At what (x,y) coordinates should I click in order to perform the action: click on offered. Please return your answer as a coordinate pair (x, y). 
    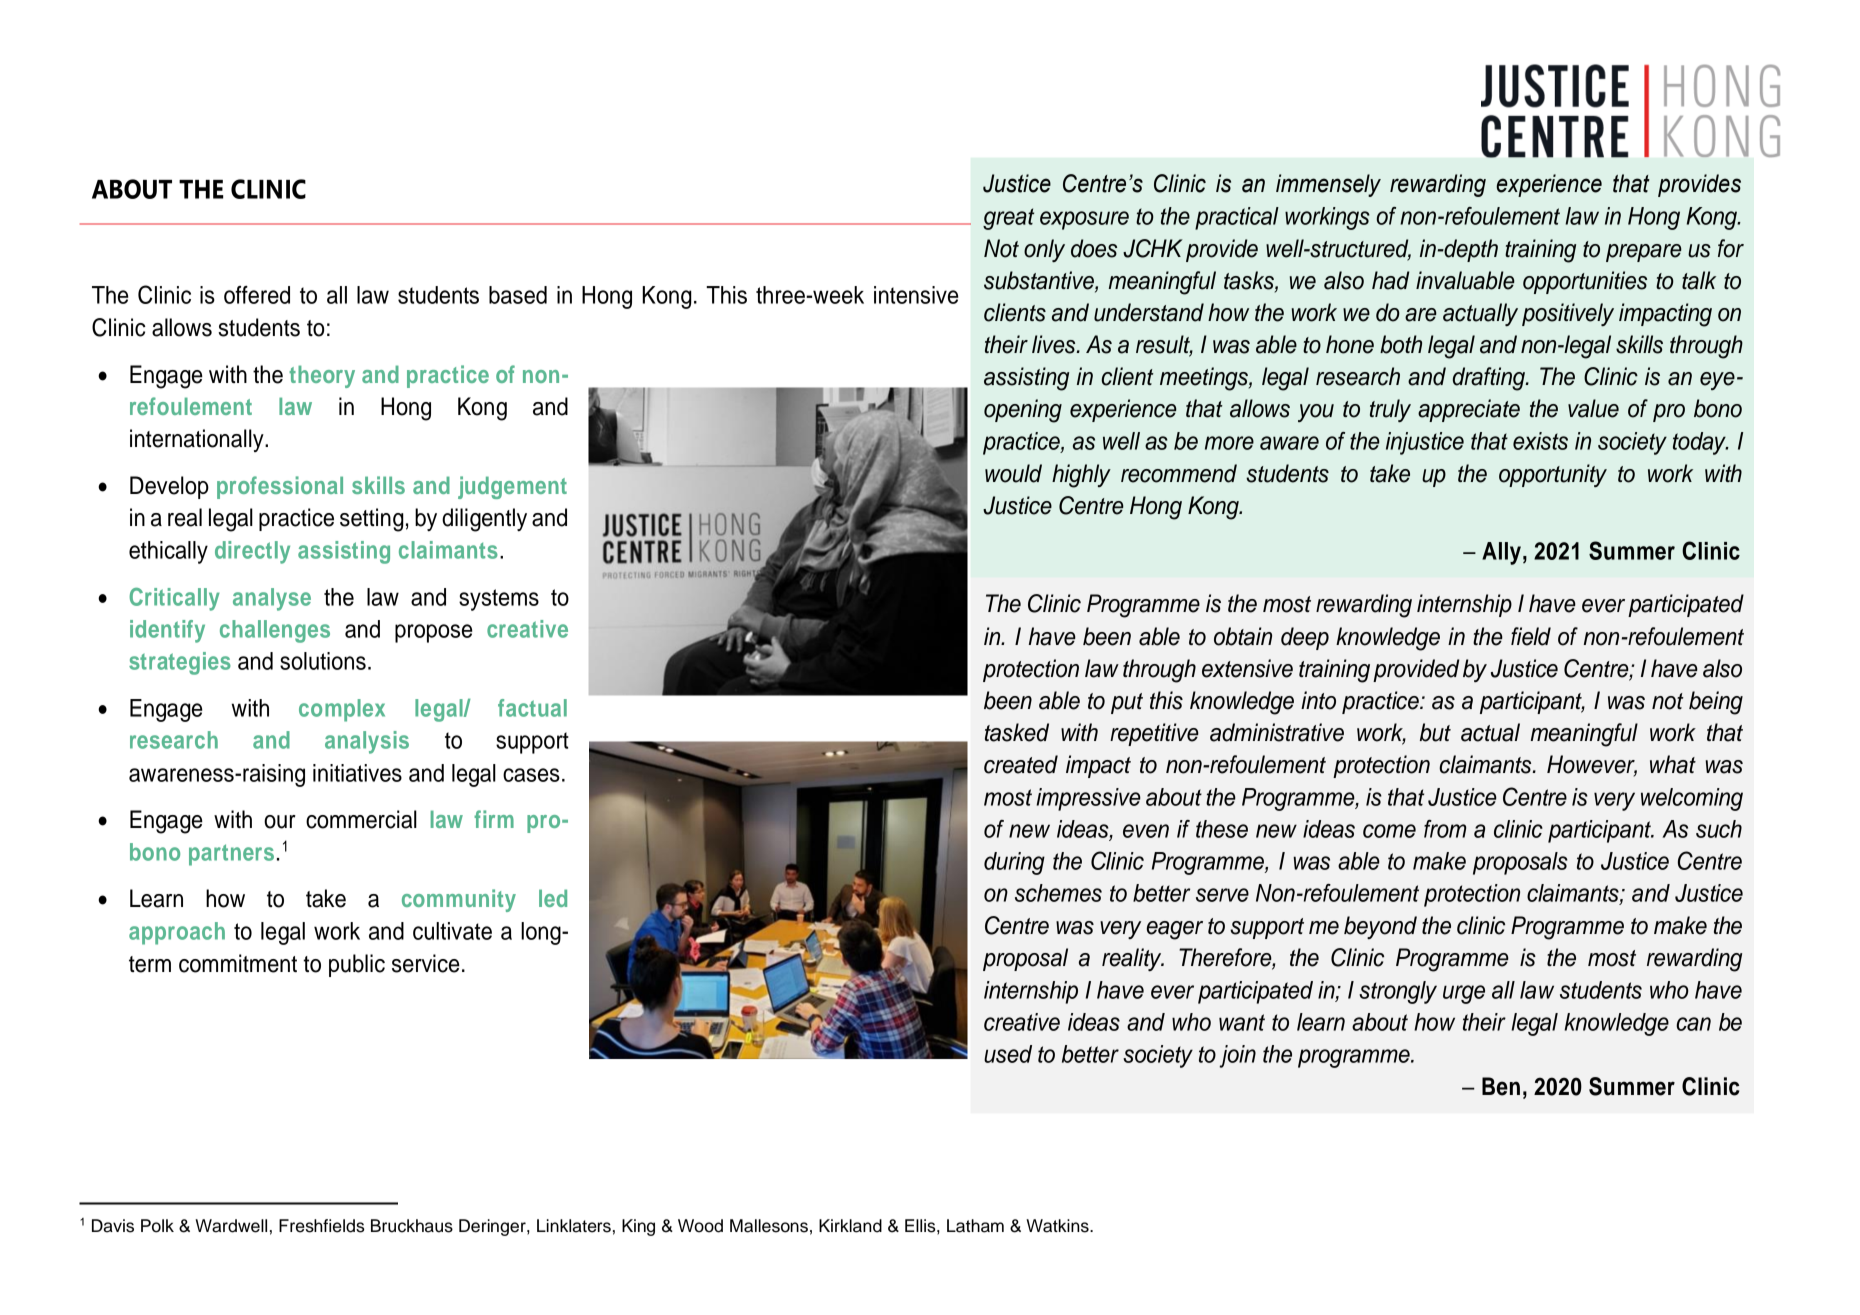
    Looking at the image, I should click on (257, 295).
